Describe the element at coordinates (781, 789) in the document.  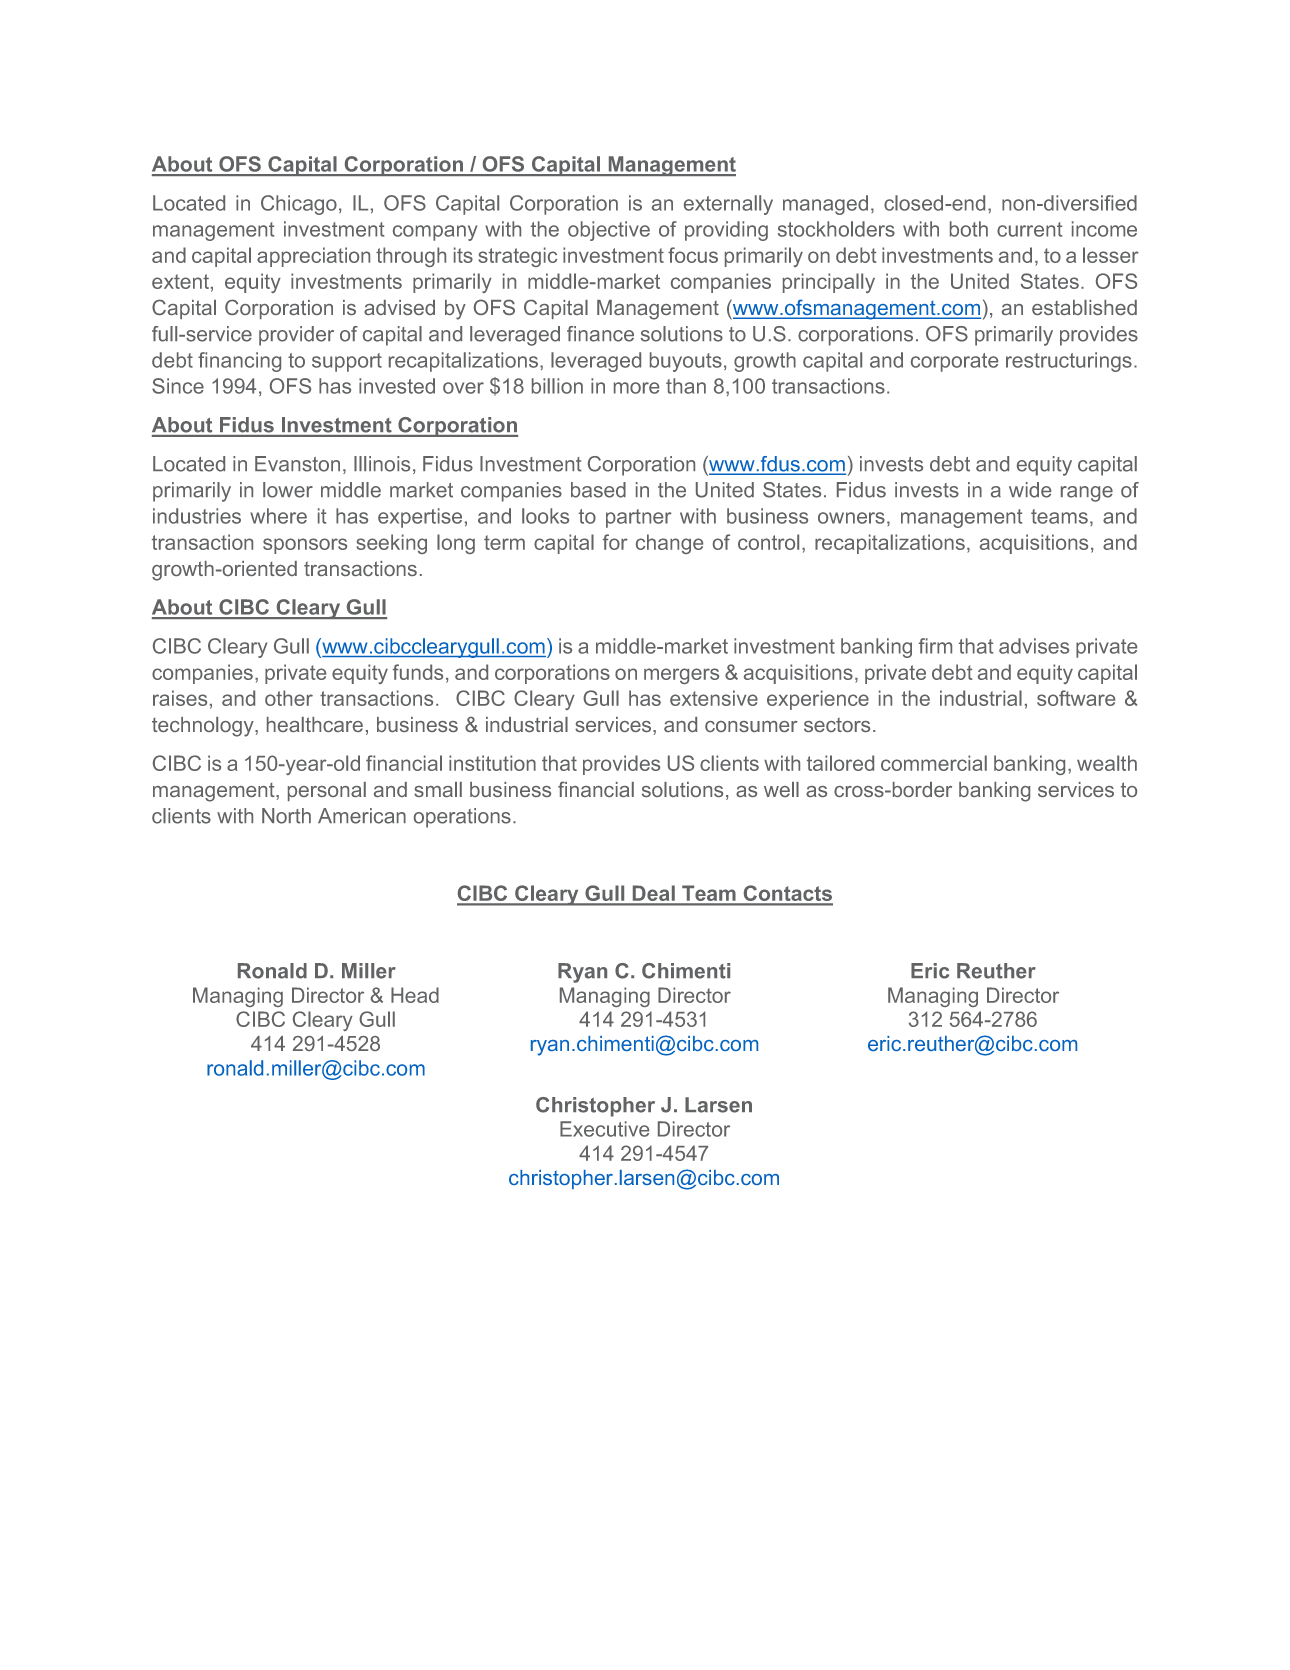
I see `well` at that location.
